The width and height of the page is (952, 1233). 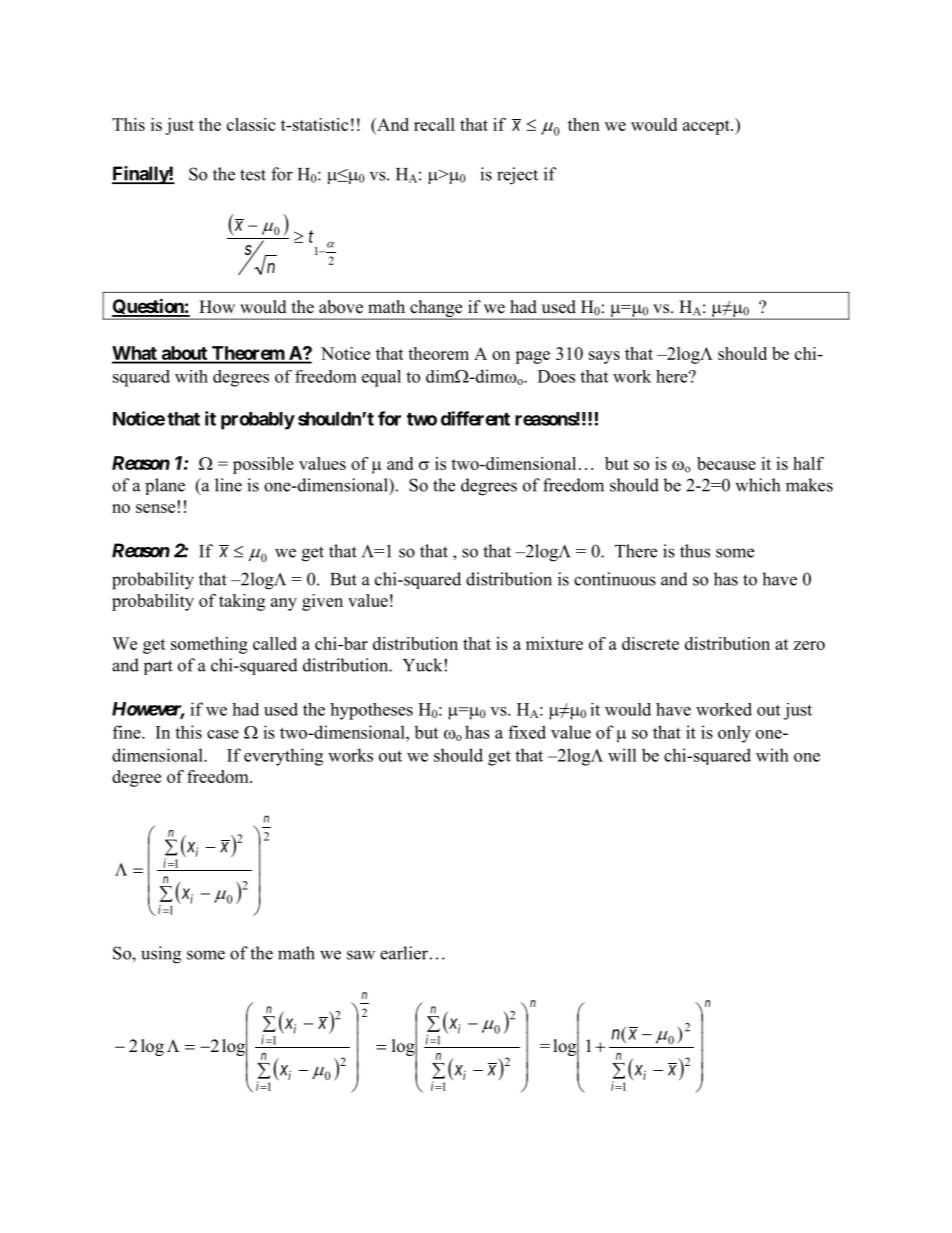 What do you see at coordinates (434, 124) in the page?
I see `recall` at bounding box center [434, 124].
